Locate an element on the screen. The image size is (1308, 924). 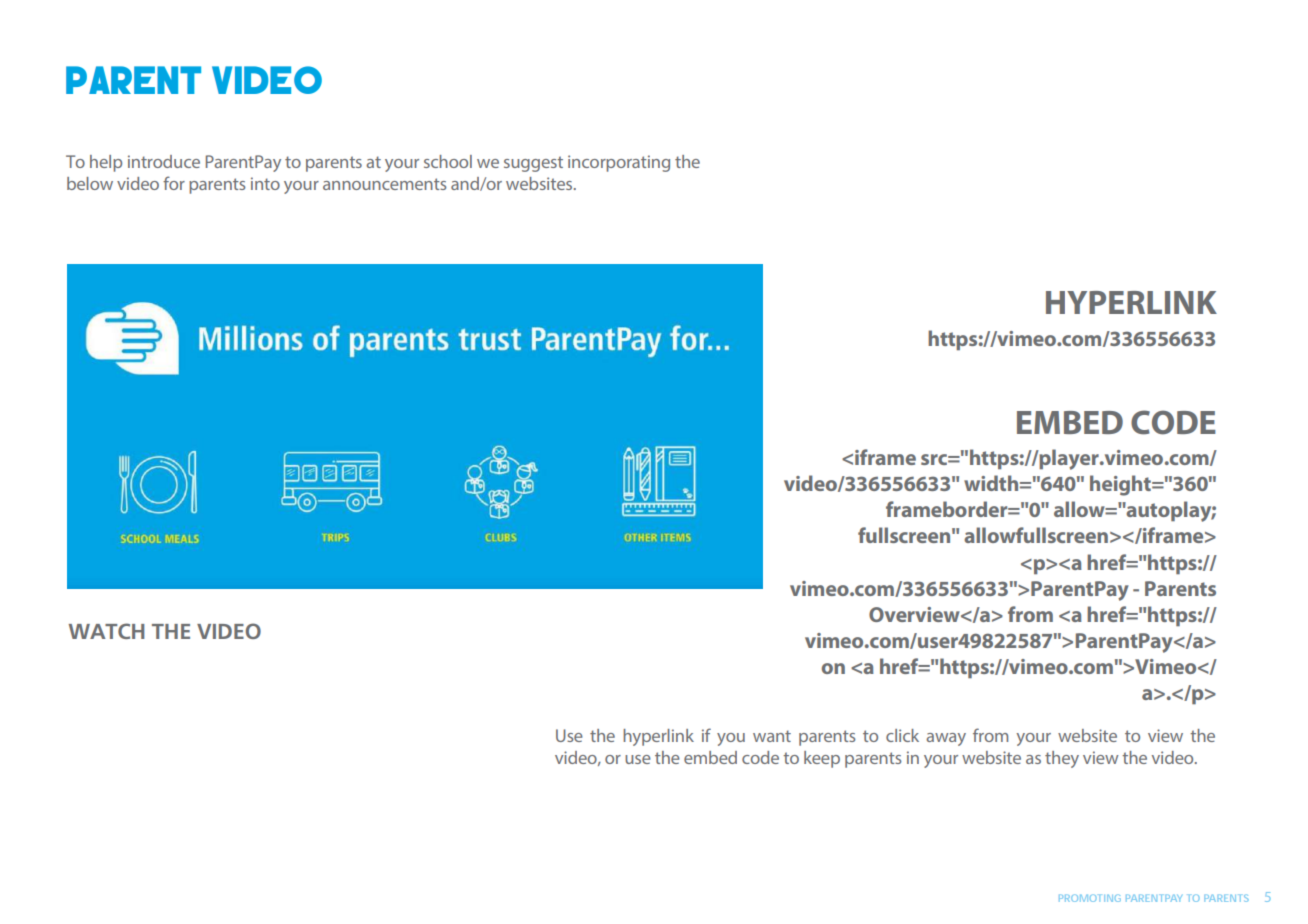
suggest is located at coordinates (533, 164).
